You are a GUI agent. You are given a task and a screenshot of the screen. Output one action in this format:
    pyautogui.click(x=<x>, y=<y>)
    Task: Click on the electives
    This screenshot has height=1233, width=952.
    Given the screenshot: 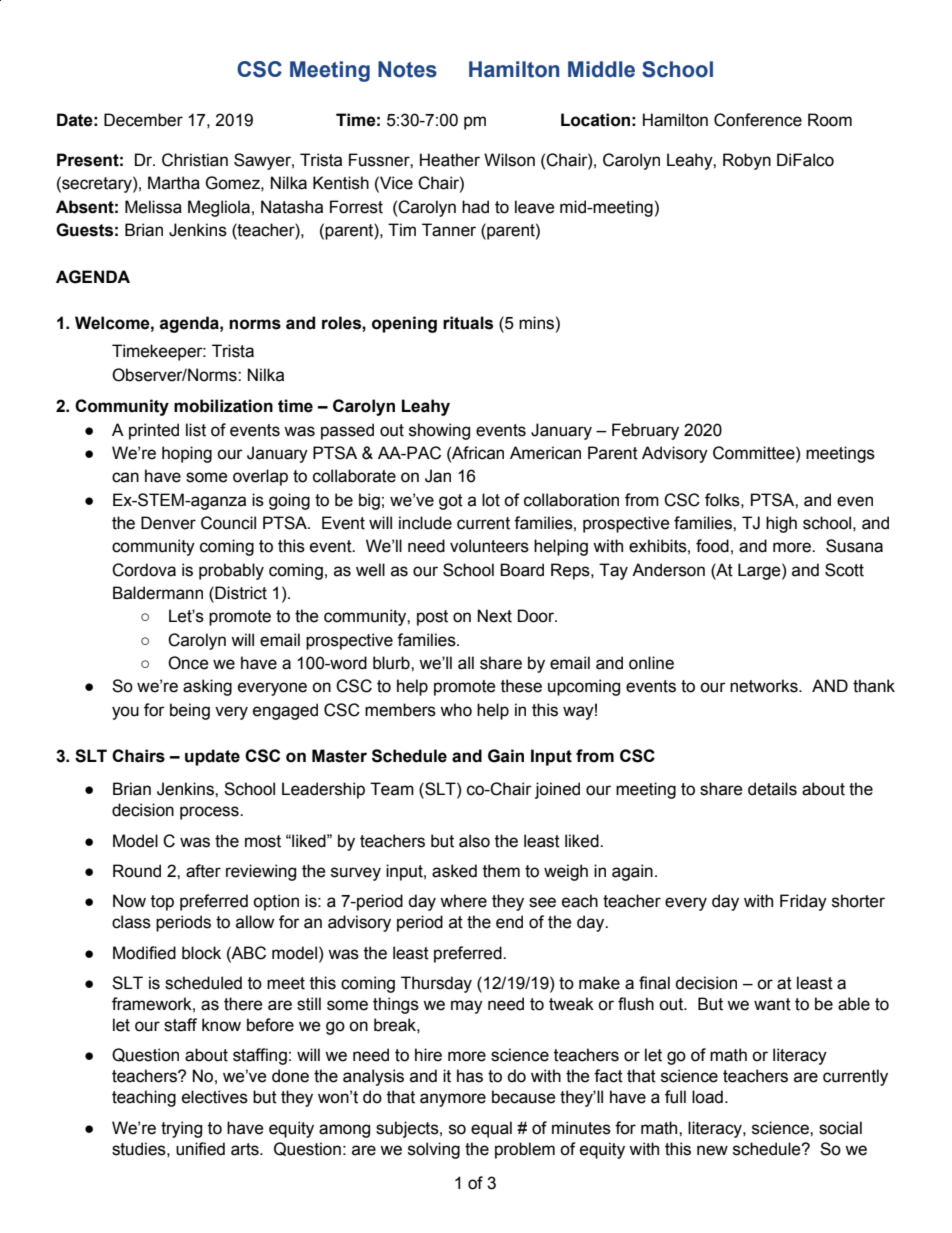 What is the action you would take?
    pyautogui.click(x=215, y=1097)
